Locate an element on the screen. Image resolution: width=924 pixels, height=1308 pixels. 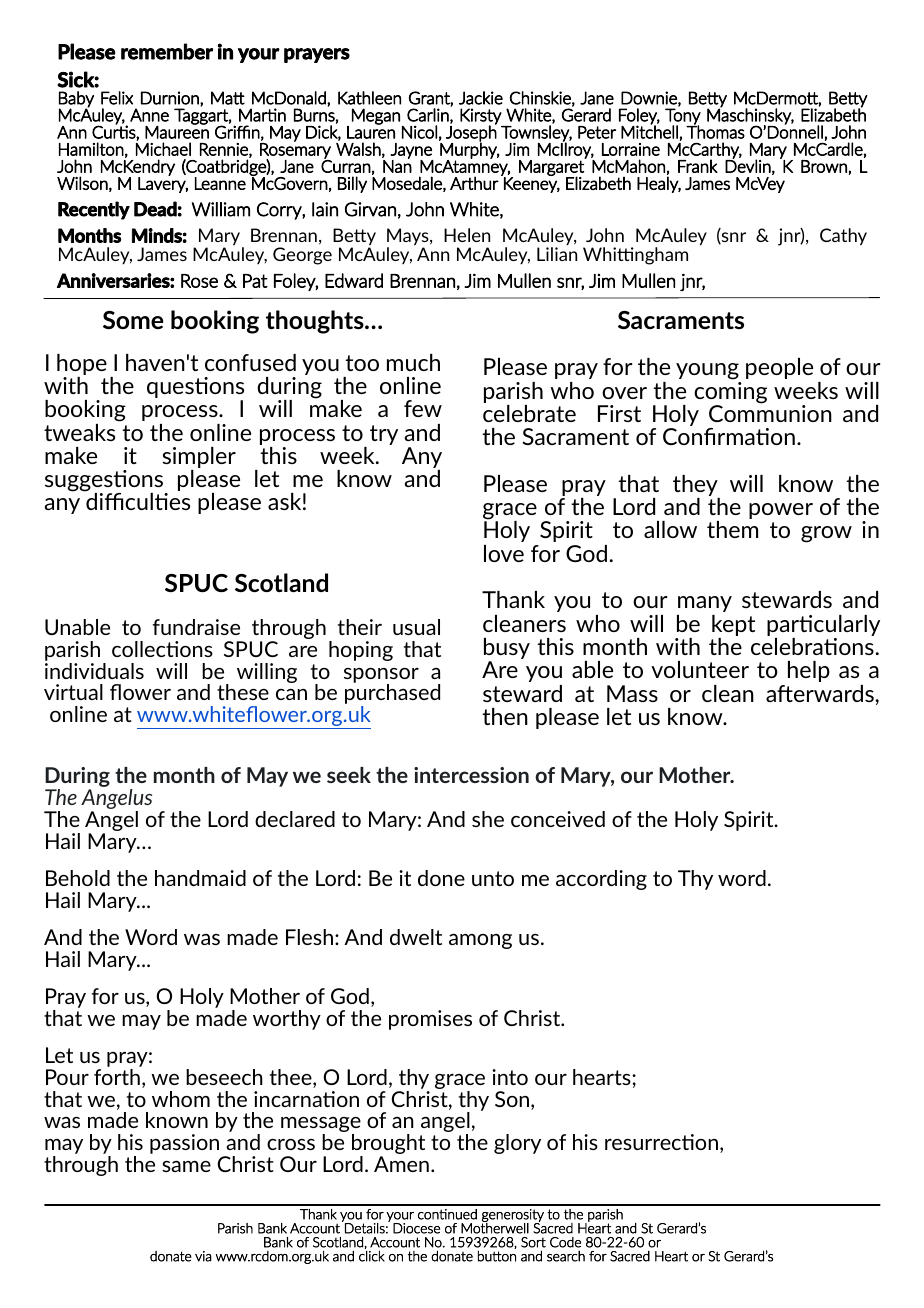
Diocese is located at coordinates (416, 1228).
